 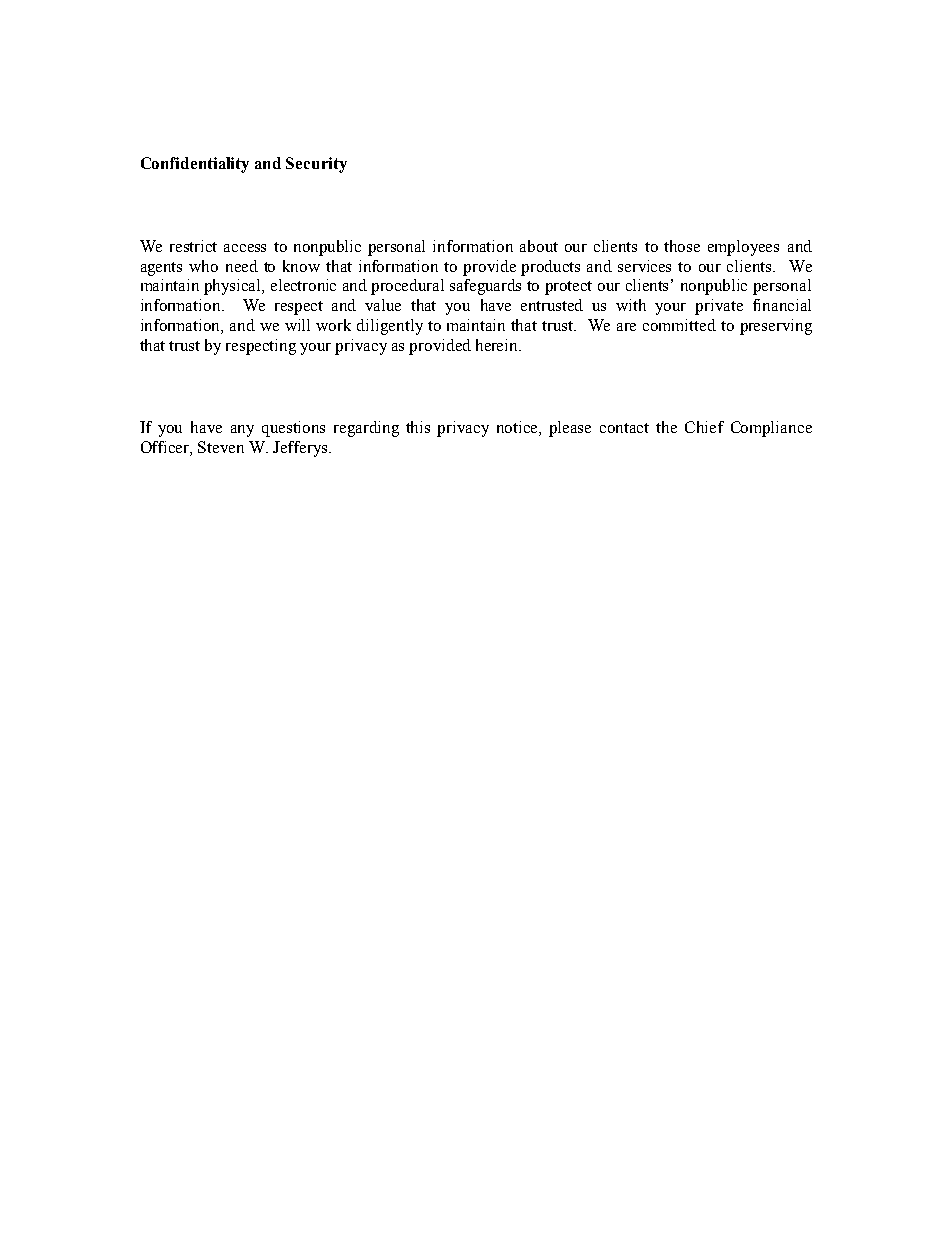 What do you see at coordinates (485, 287) in the screenshot?
I see `safeguards` at bounding box center [485, 287].
